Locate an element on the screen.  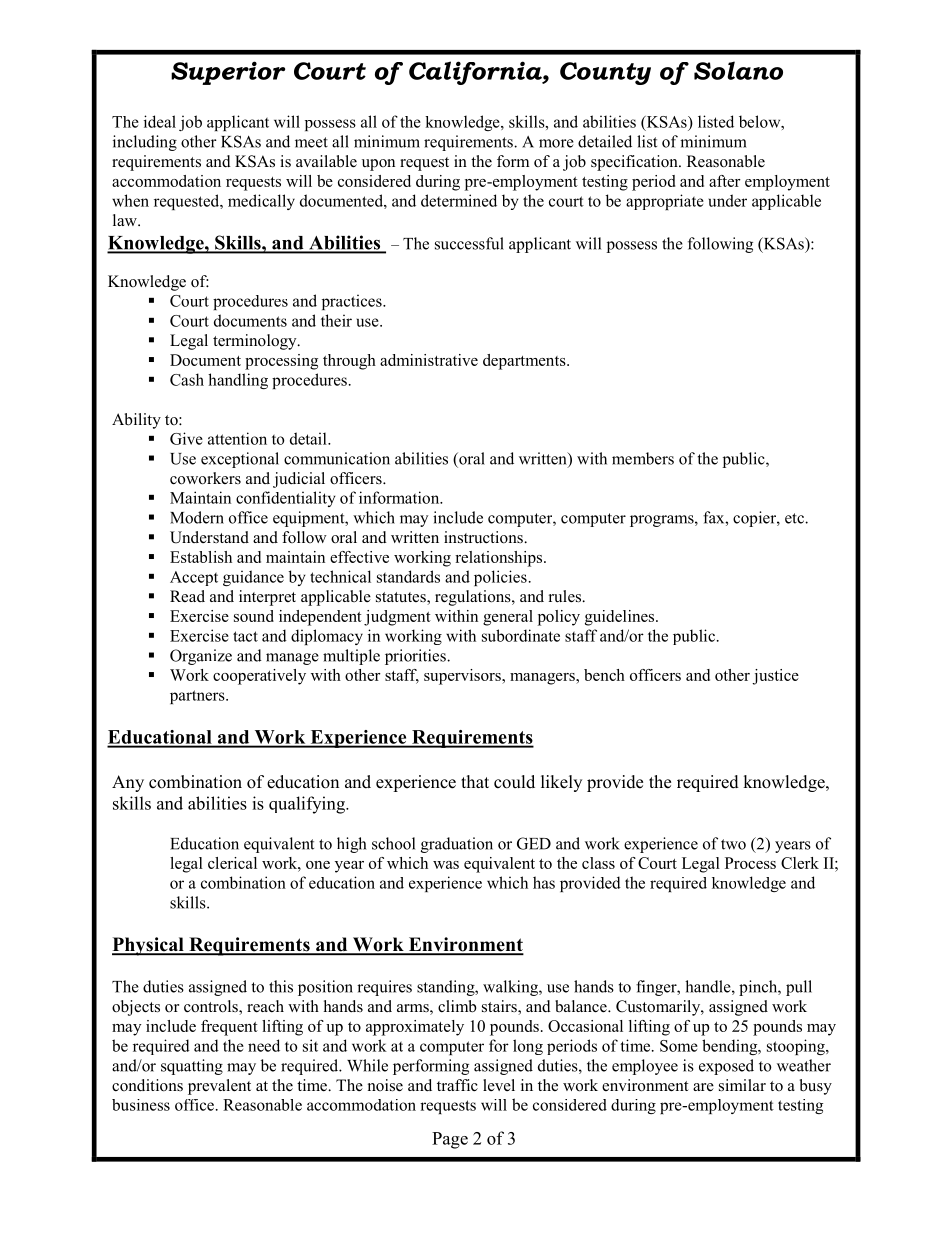
traffic is located at coordinates (457, 1085).
